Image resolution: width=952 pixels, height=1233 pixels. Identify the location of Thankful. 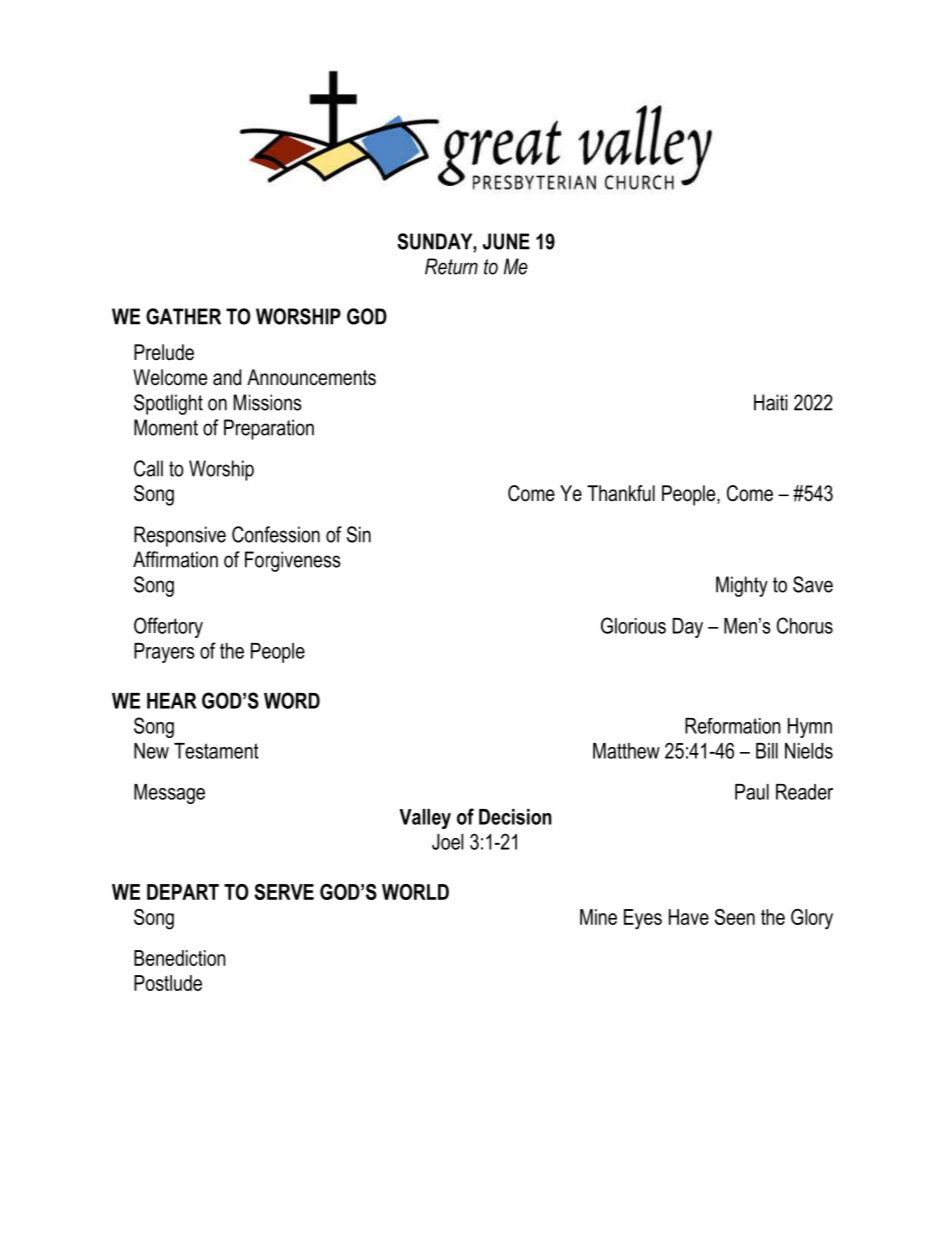
(621, 493).
